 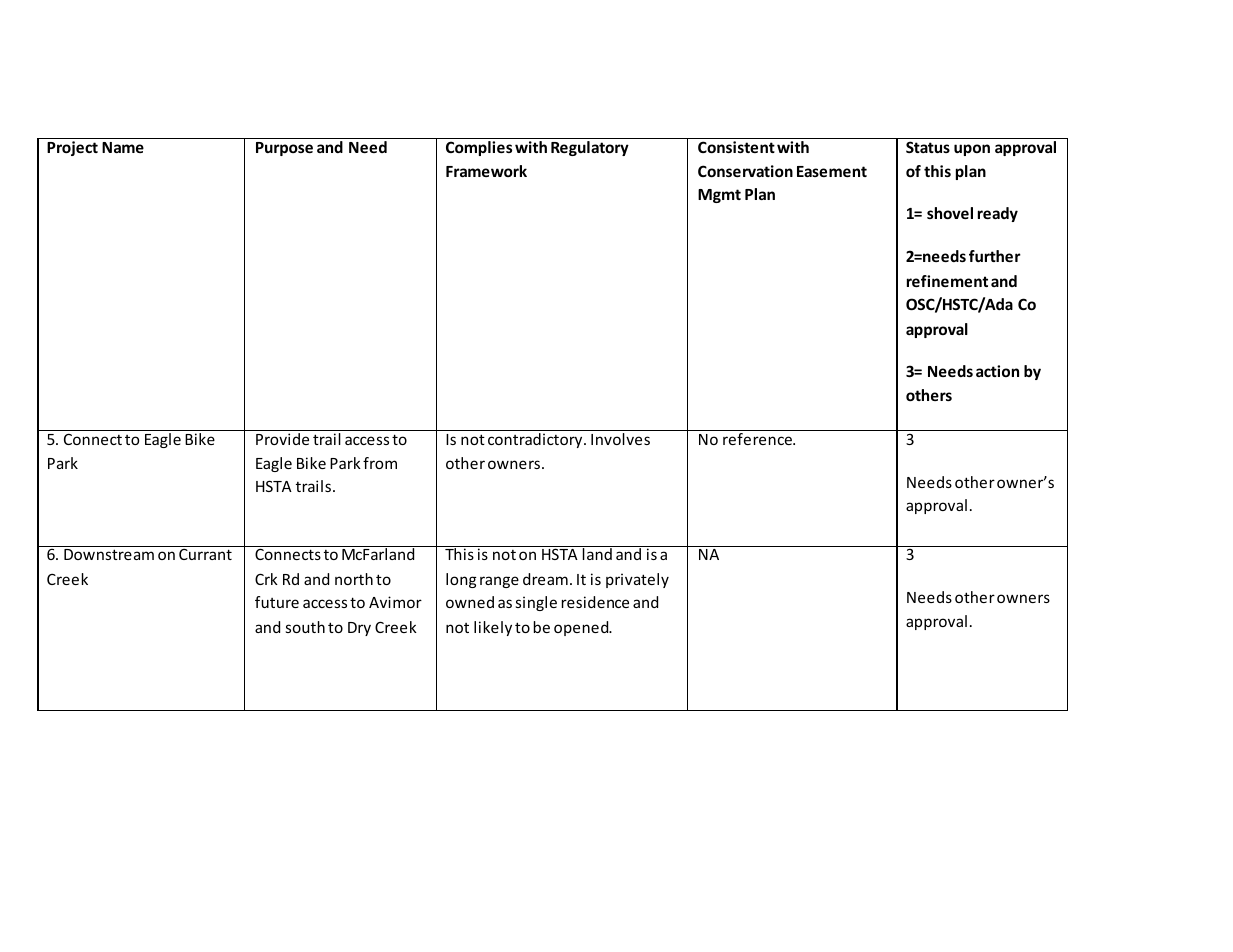 What do you see at coordinates (620, 439) in the screenshot?
I see `Involves` at bounding box center [620, 439].
